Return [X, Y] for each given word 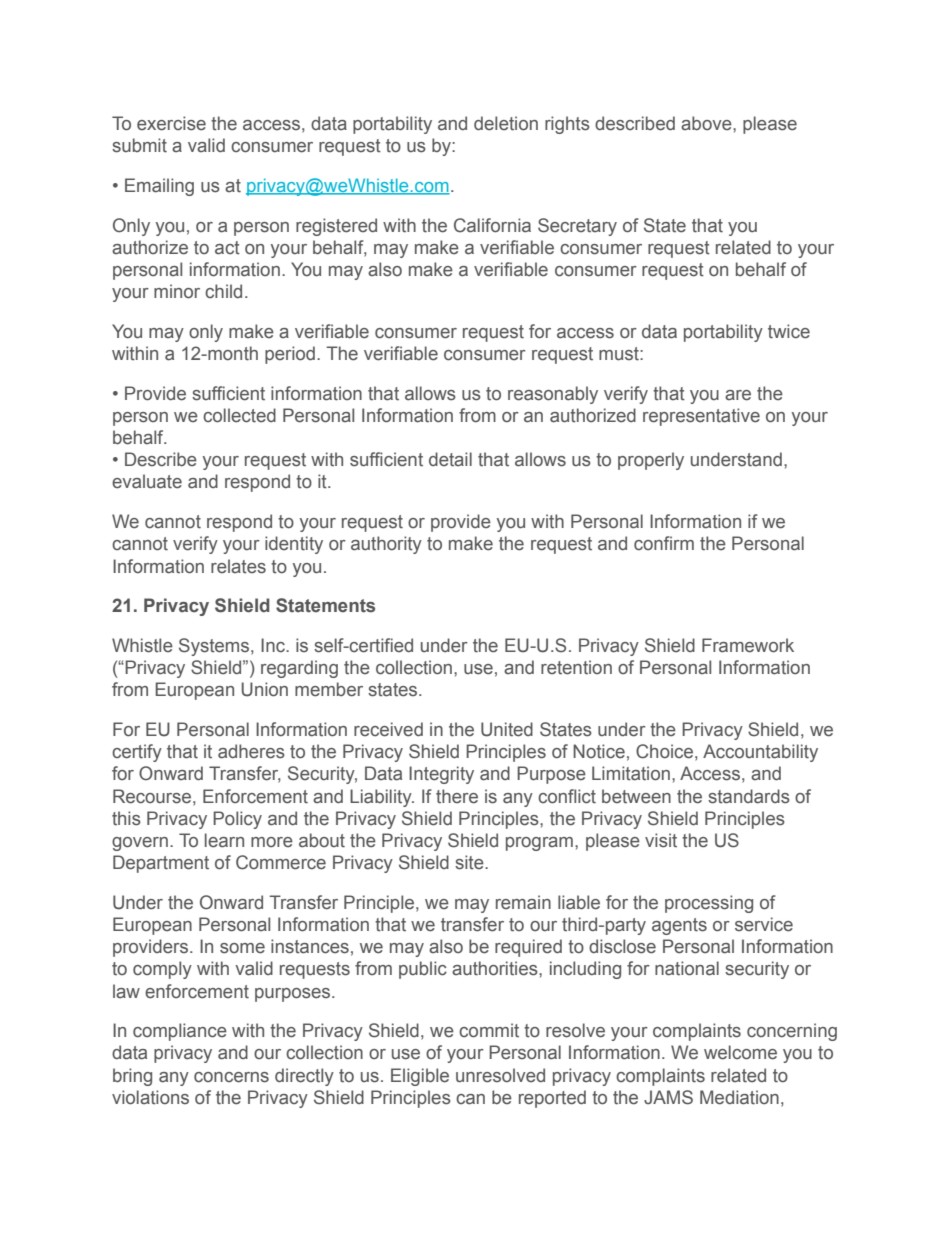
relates [238, 566]
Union [264, 689]
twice [789, 331]
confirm [664, 543]
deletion [506, 123]
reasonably [553, 395]
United [507, 729]
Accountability [760, 753]
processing [709, 904]
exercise [171, 123]
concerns [231, 1077]
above [707, 123]
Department [161, 864]
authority [386, 545]
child [223, 291]
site [470, 862]
